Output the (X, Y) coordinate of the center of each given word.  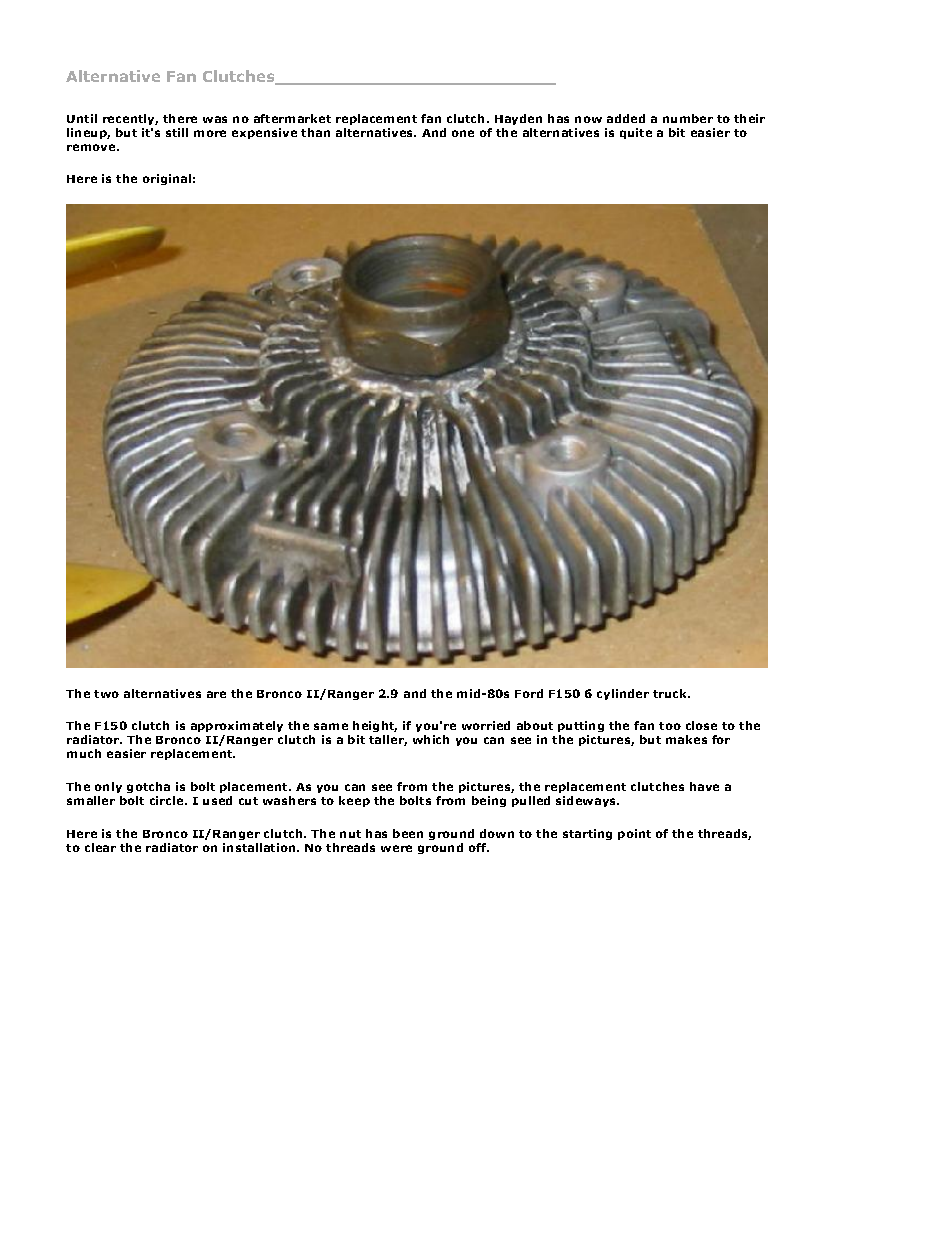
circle (168, 800)
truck (671, 693)
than (315, 132)
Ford (529, 693)
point (634, 834)
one (463, 133)
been (408, 833)
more (210, 133)
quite (636, 133)
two (106, 694)
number (688, 118)
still (177, 132)
